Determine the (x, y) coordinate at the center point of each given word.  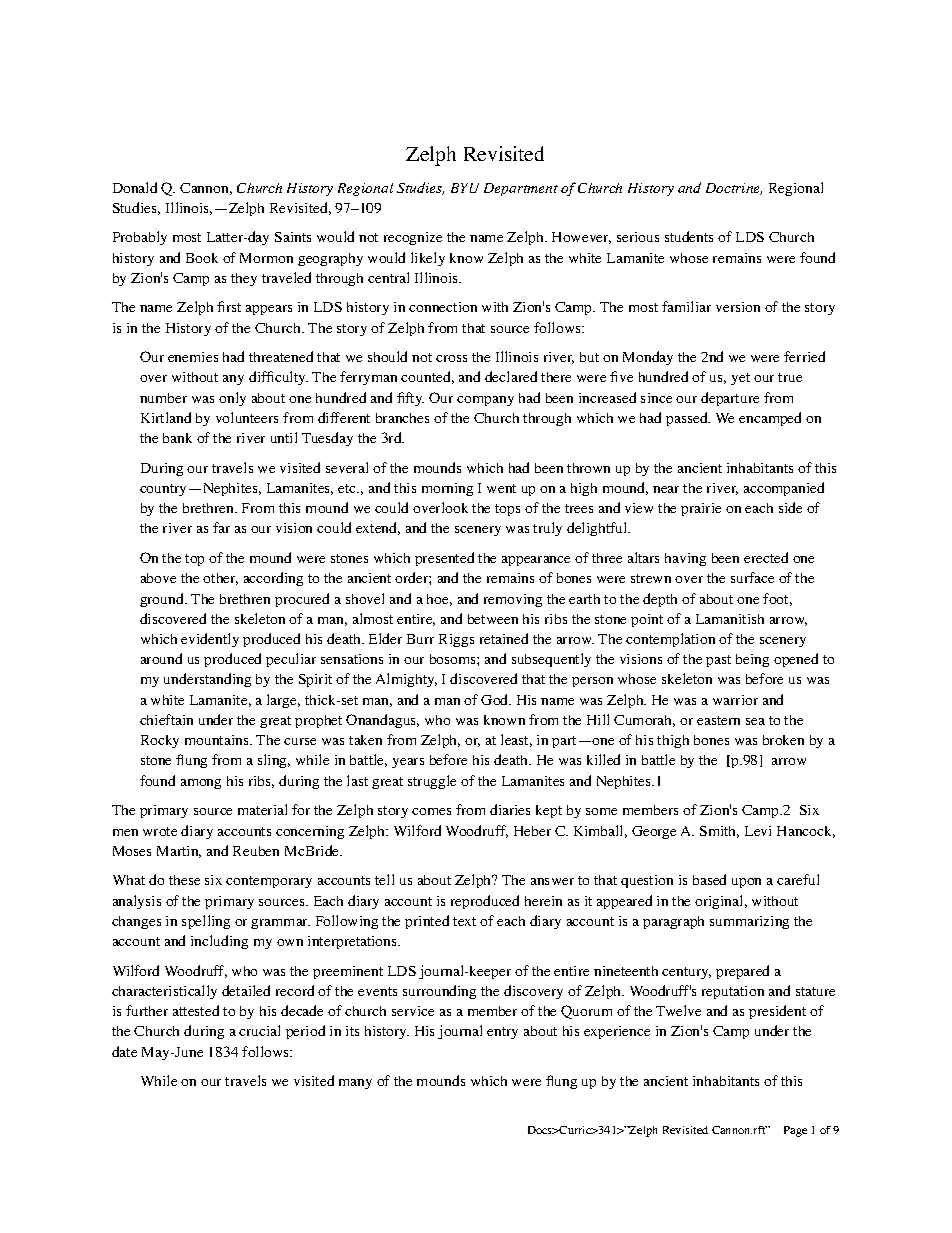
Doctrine (734, 189)
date (124, 1051)
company (485, 401)
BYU (465, 188)
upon (746, 883)
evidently (210, 640)
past (718, 661)
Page (795, 1131)
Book (202, 258)
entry (502, 1033)
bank (177, 438)
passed (688, 419)
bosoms (454, 659)
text (464, 921)
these (184, 880)
